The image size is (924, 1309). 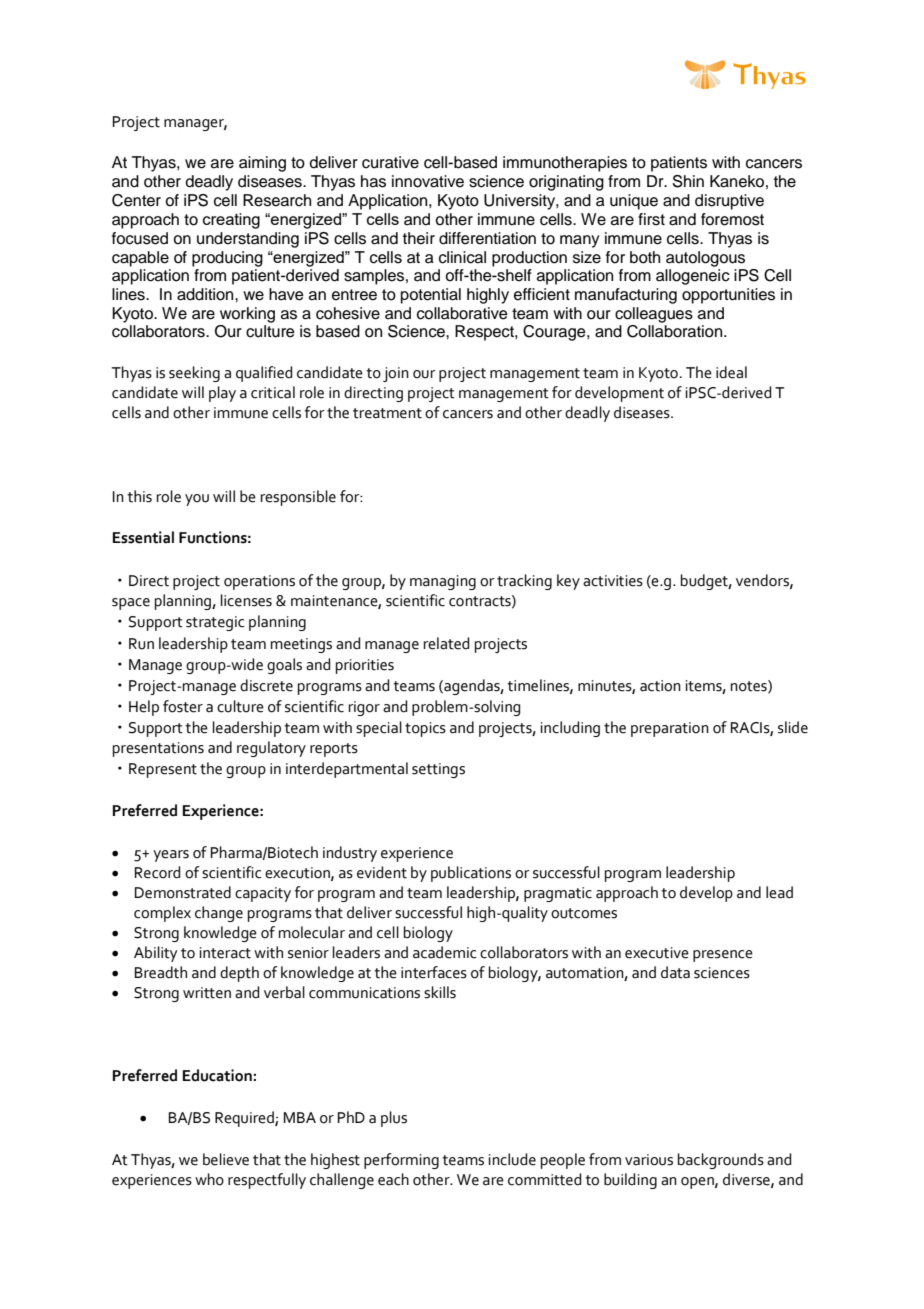 What do you see at coordinates (512, 1159) in the screenshot?
I see `include` at bounding box center [512, 1159].
